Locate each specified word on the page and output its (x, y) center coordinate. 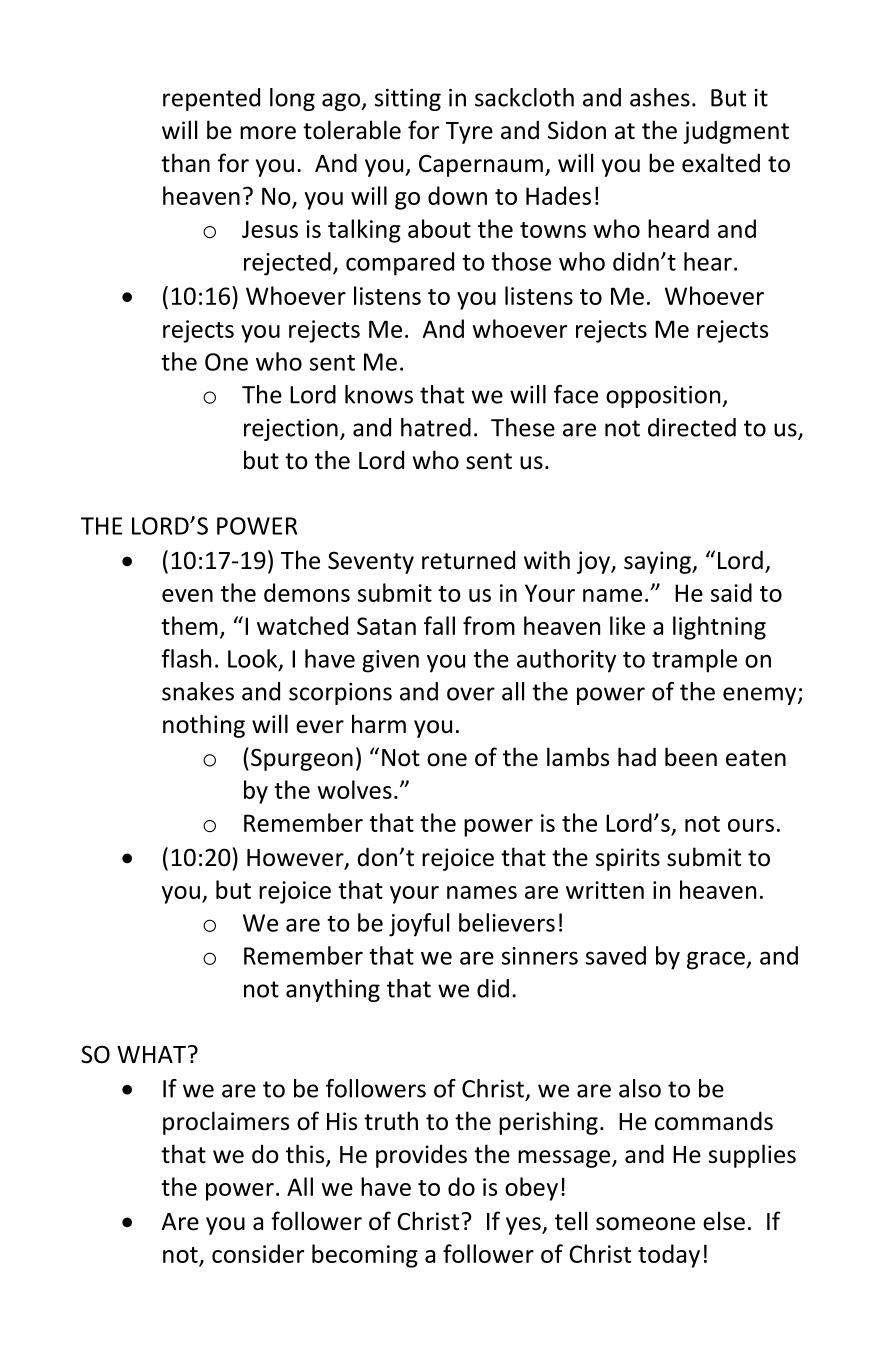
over (471, 694)
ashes (660, 97)
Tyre (469, 133)
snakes (198, 691)
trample (694, 661)
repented (211, 99)
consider (258, 1253)
